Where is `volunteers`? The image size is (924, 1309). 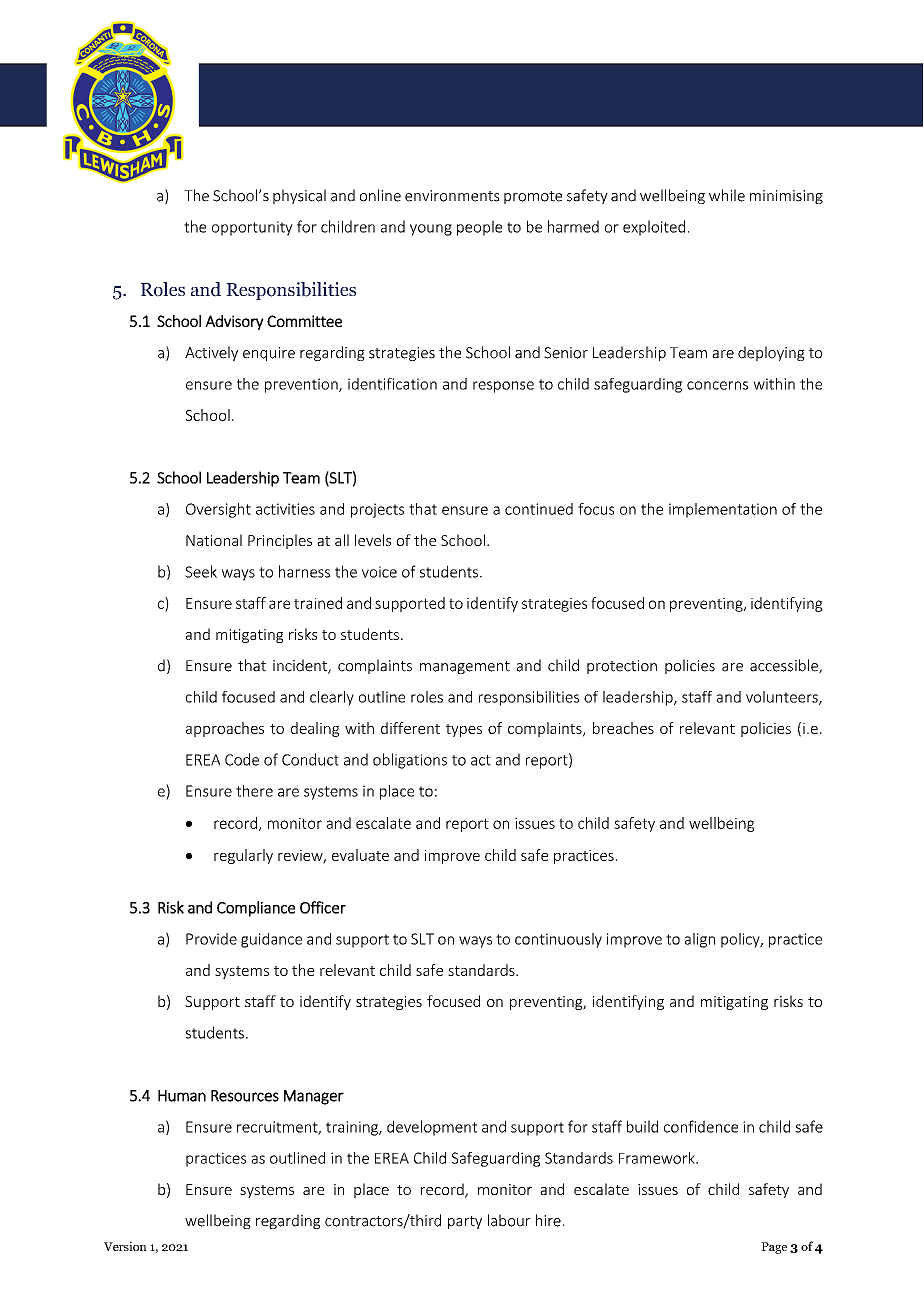
volunteers is located at coordinates (783, 698).
